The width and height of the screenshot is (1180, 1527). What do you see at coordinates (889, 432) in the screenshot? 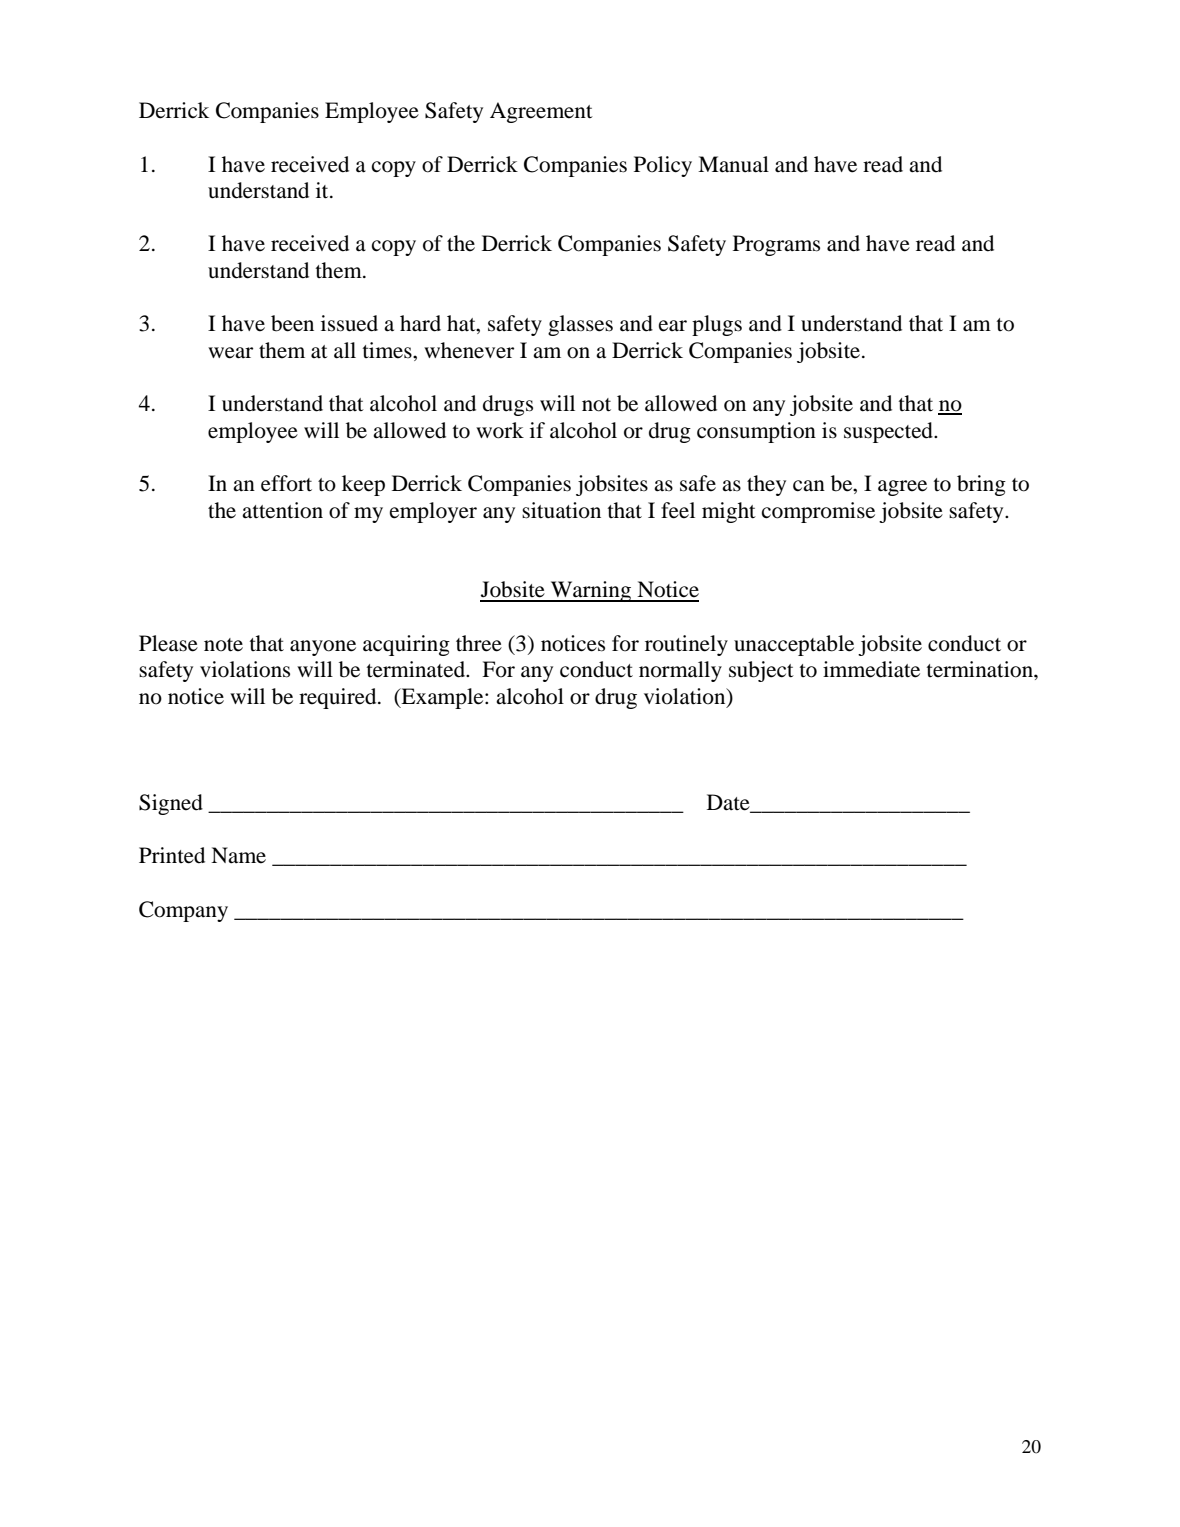
I see `suspected` at bounding box center [889, 432].
